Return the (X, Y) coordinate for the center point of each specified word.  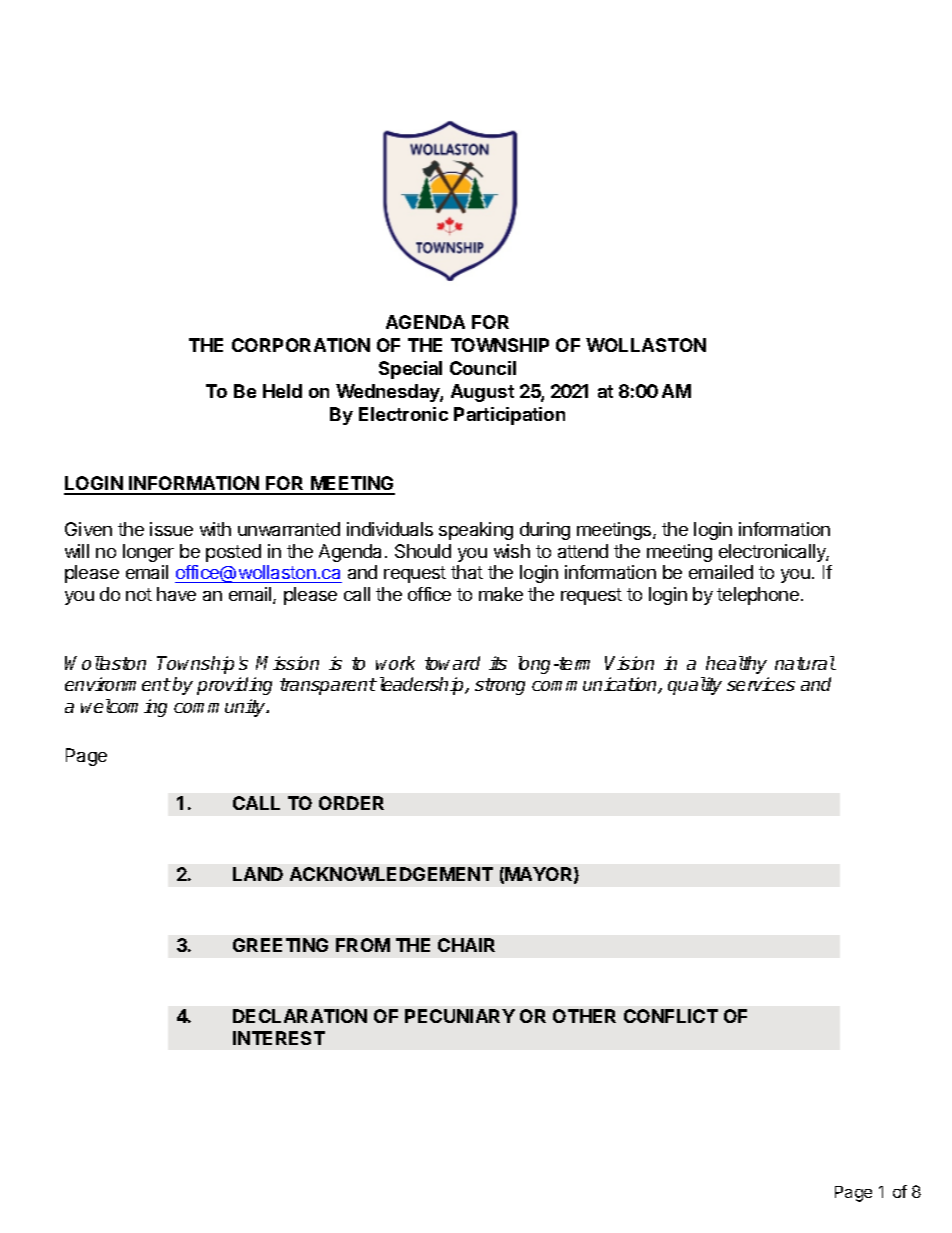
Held (282, 391)
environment (118, 684)
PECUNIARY (460, 1016)
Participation (509, 416)
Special (410, 370)
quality (695, 686)
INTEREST (279, 1038)
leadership (423, 686)
